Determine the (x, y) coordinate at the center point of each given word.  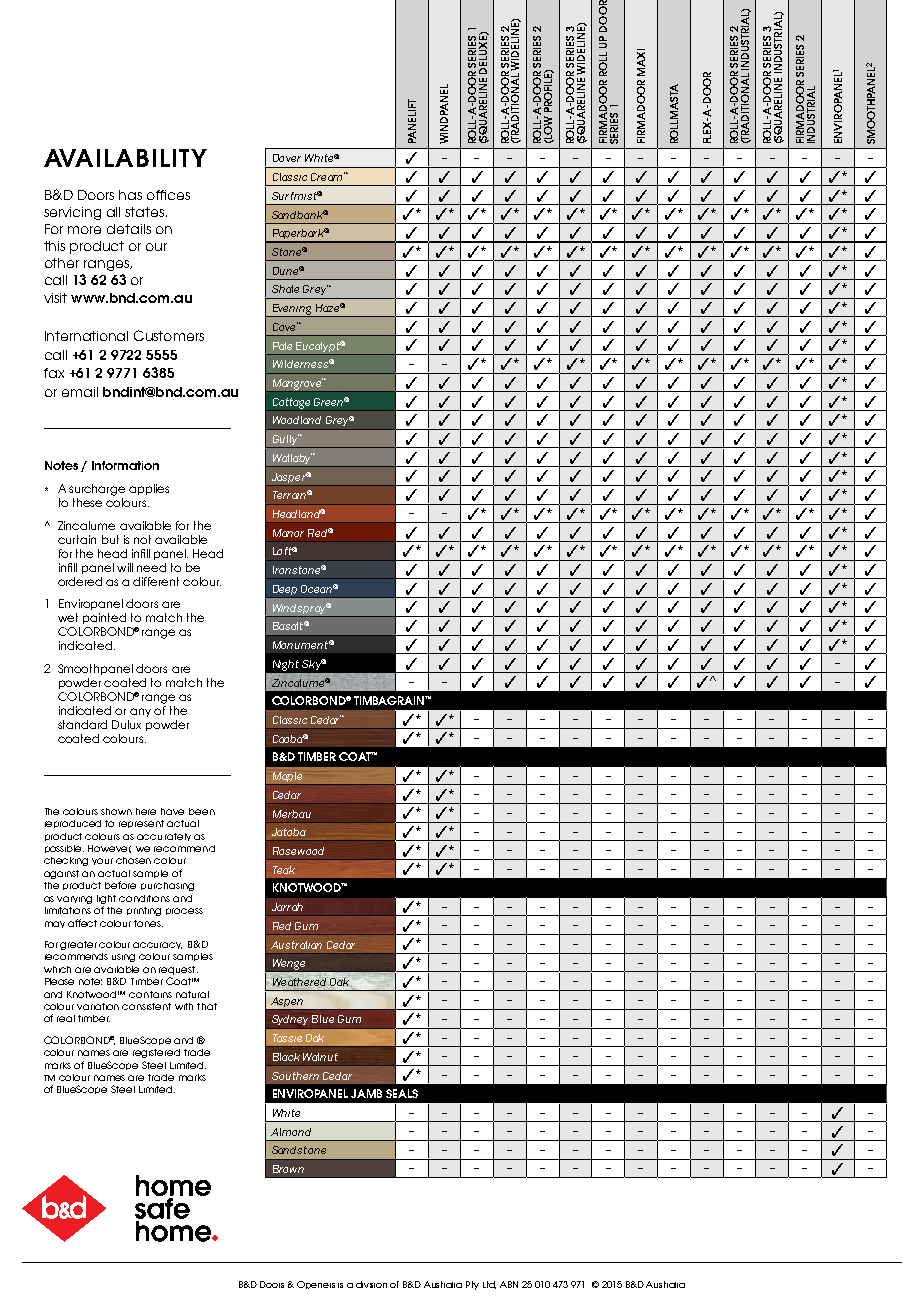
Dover (287, 158)
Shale (285, 289)
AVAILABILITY (125, 158)
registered (156, 1053)
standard (82, 724)
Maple (287, 778)
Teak (284, 870)
